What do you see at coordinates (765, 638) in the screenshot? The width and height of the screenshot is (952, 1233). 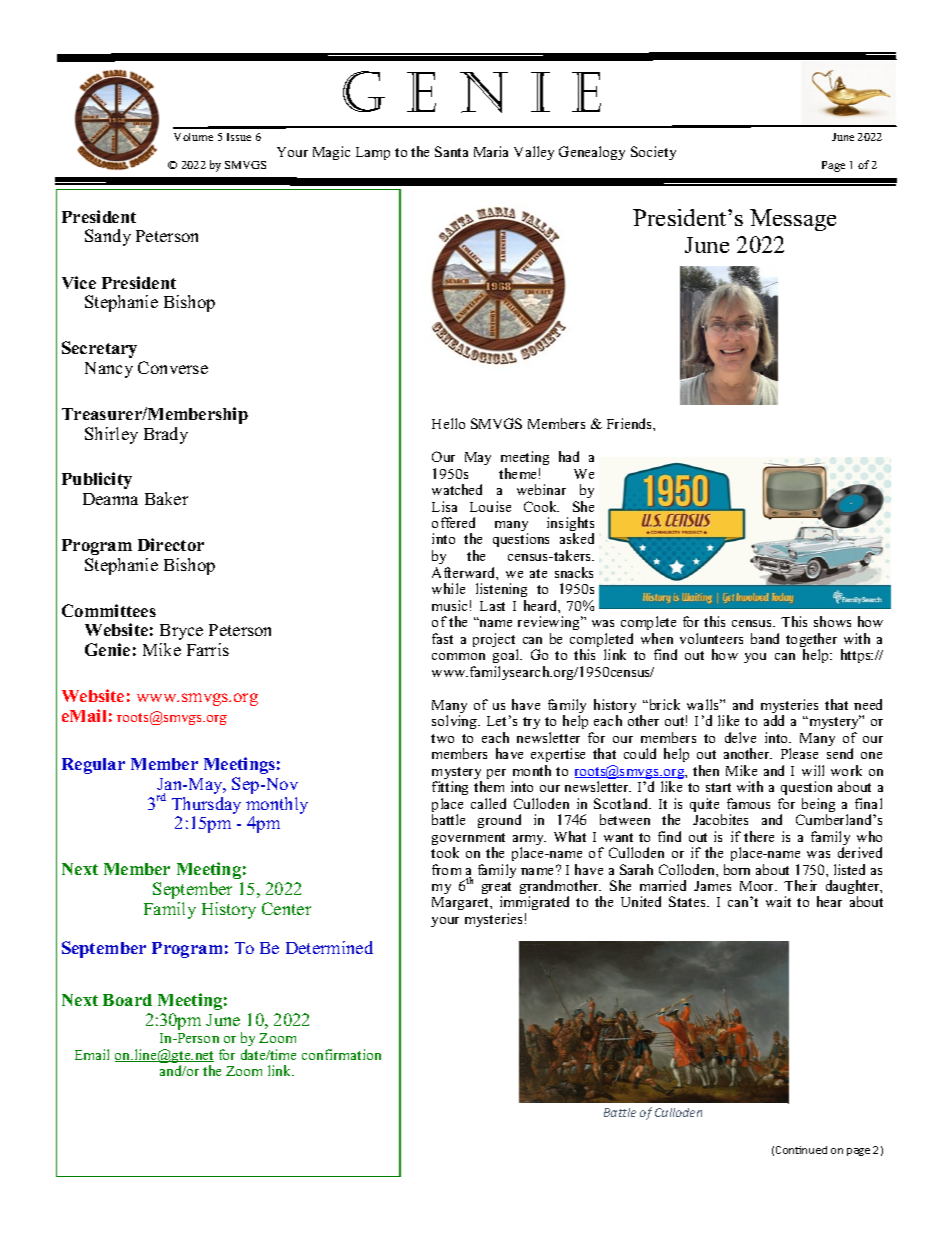 I see `band` at bounding box center [765, 638].
